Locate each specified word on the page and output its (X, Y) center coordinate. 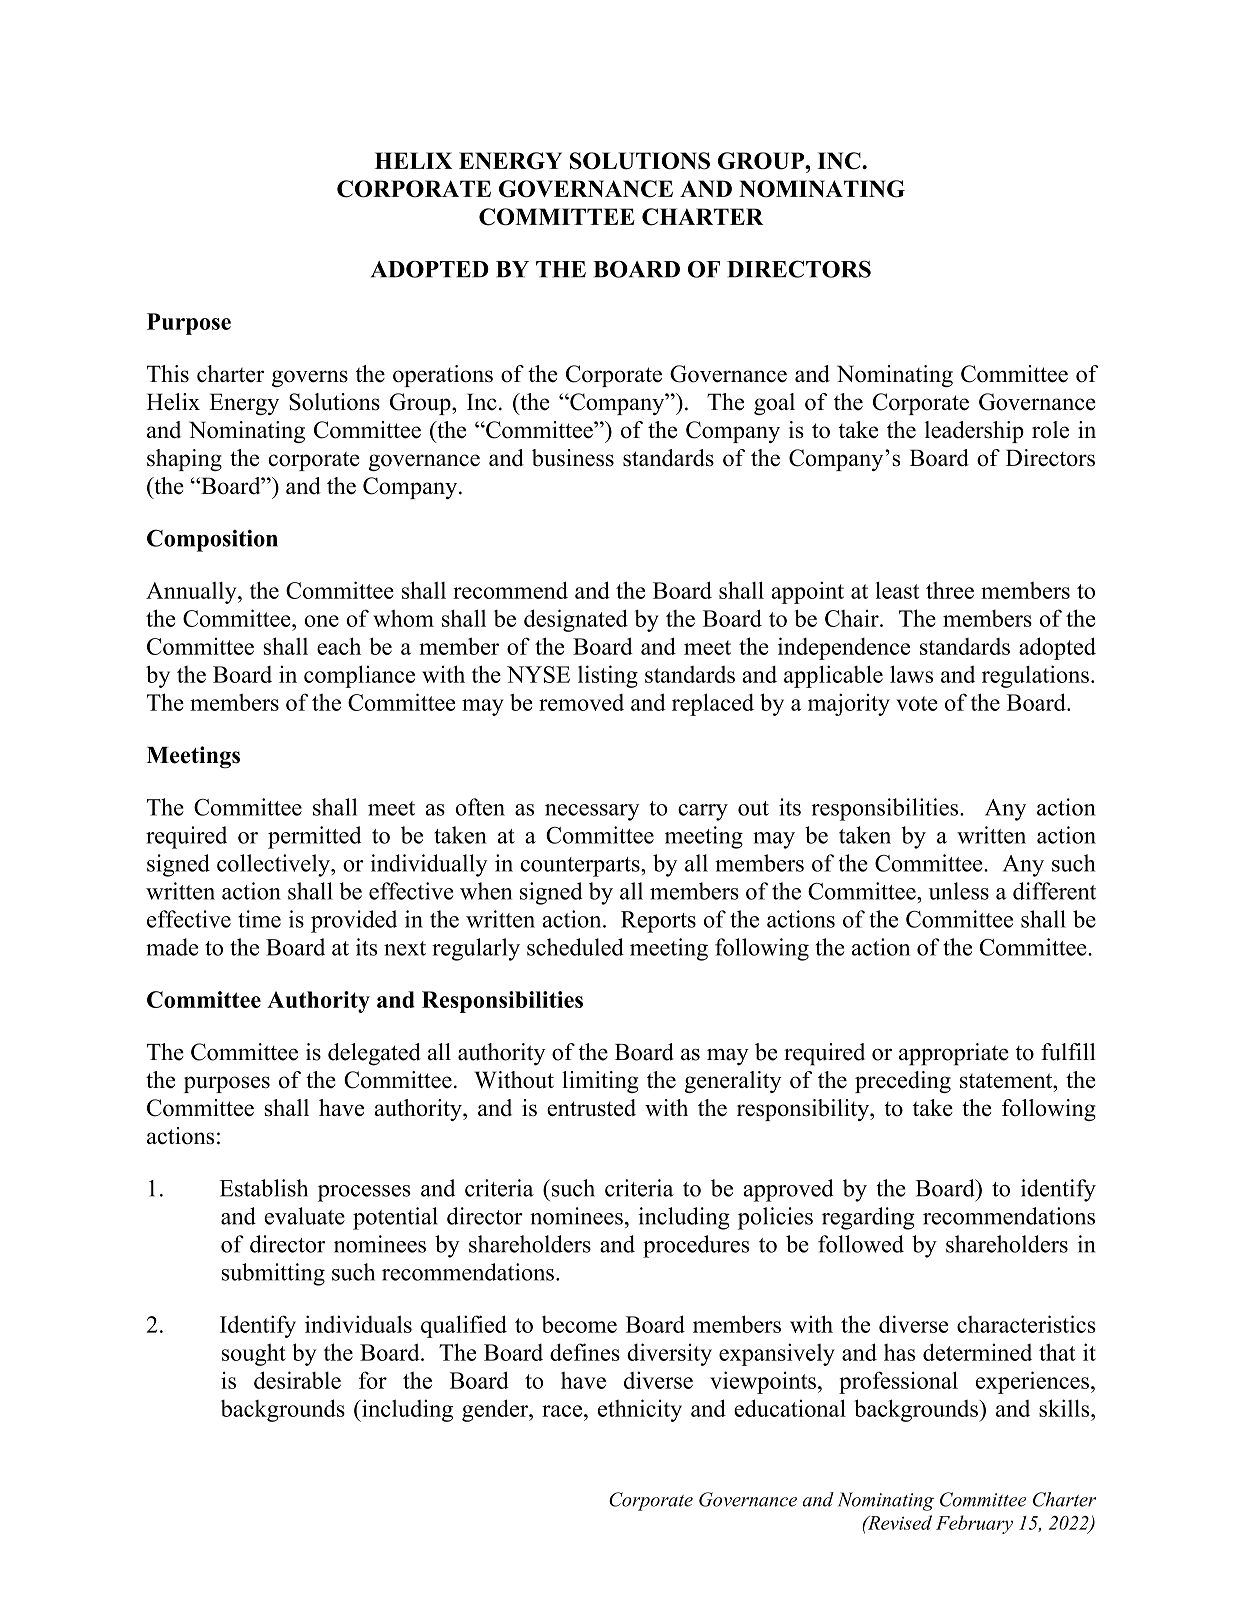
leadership (974, 432)
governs (310, 378)
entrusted (591, 1108)
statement (1007, 1081)
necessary (592, 812)
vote (917, 703)
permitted (315, 837)
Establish (264, 1188)
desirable (297, 1380)
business (573, 458)
